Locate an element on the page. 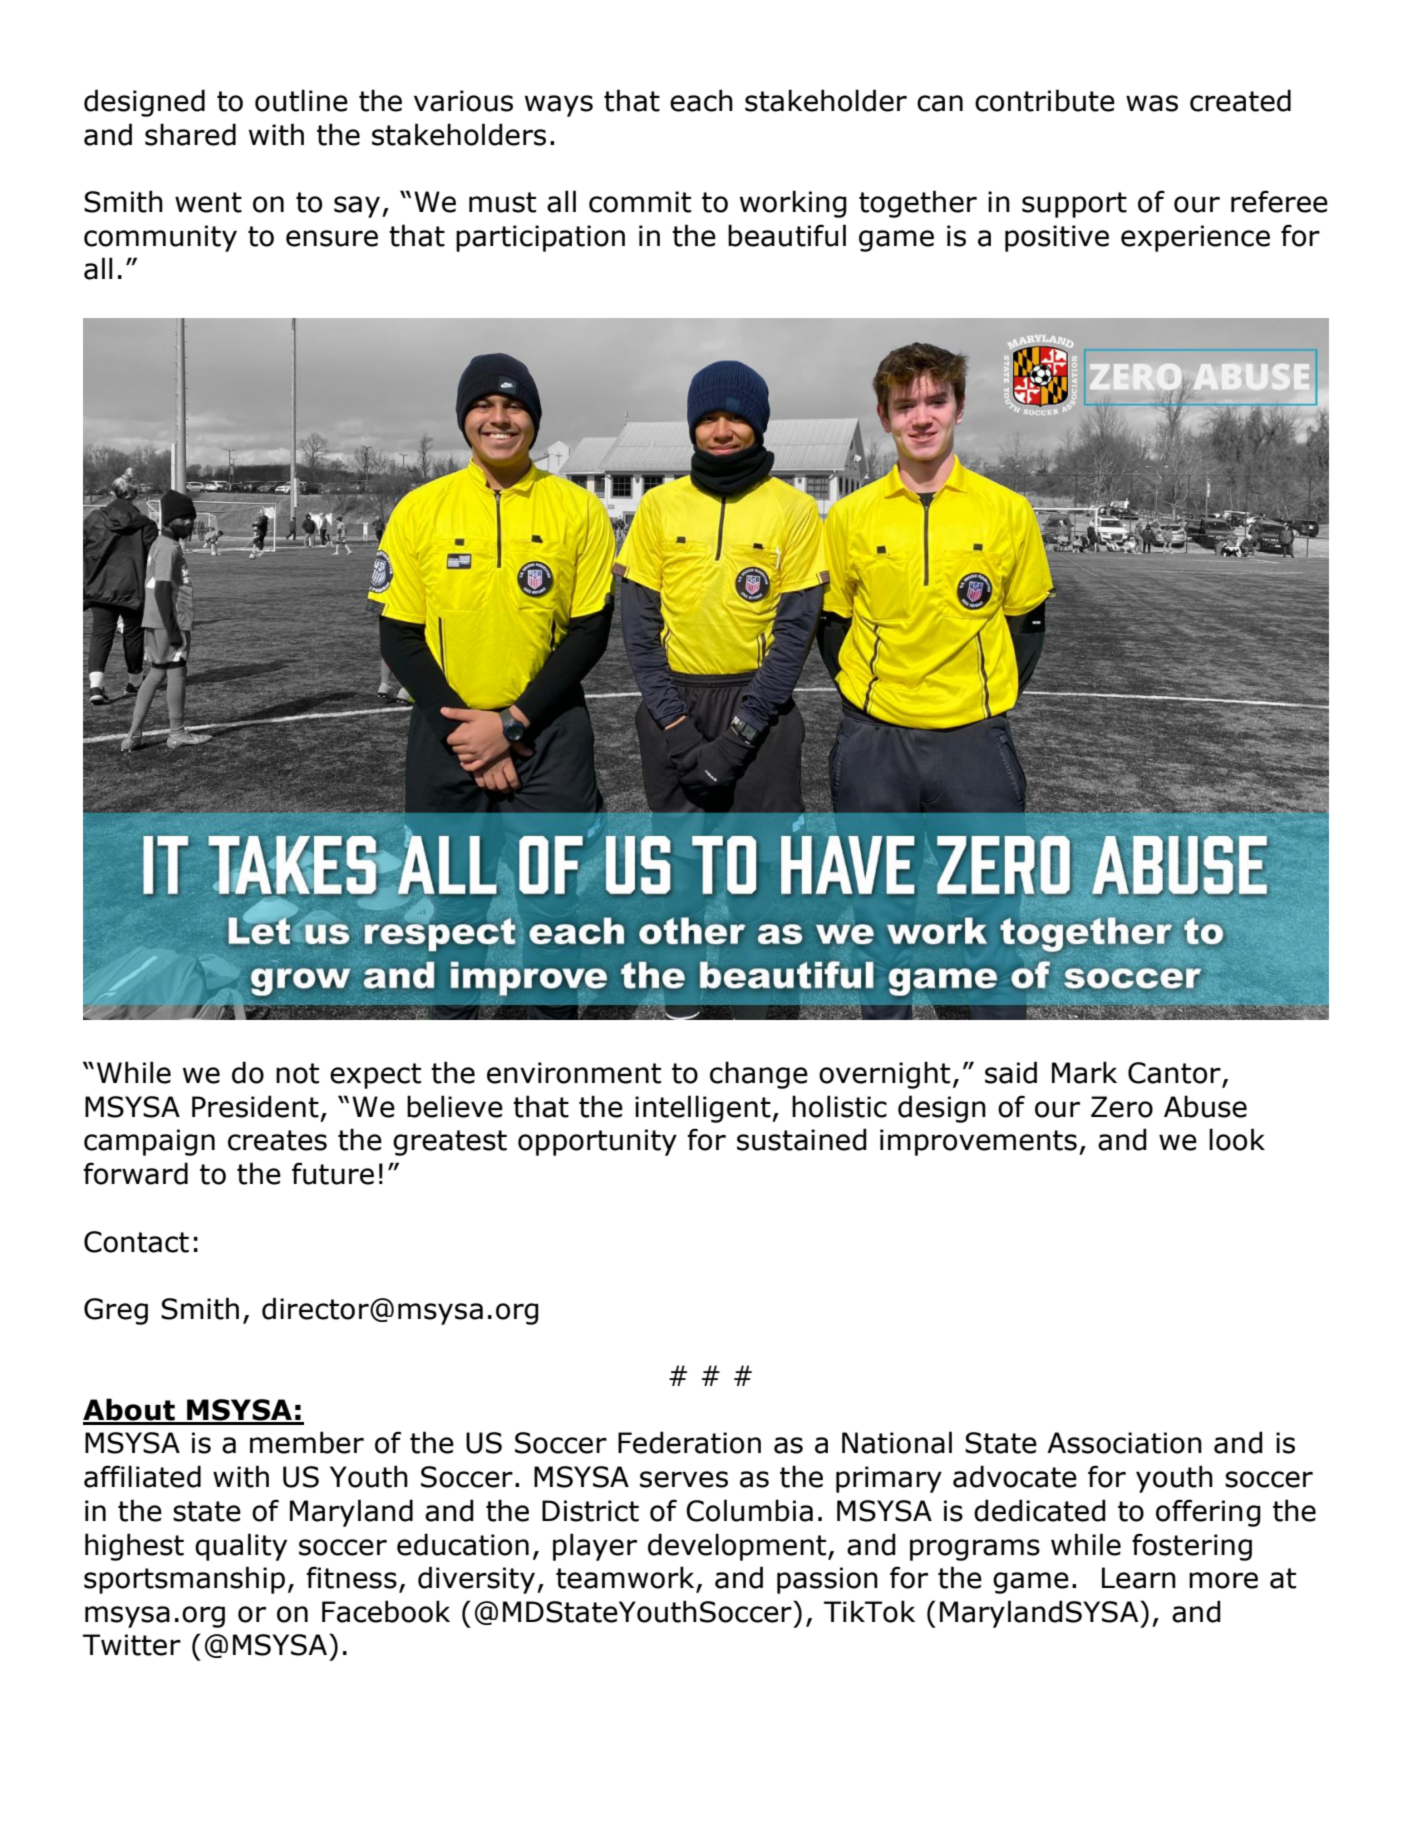 This page has width=1412, height=1828. not is located at coordinates (297, 1073).
